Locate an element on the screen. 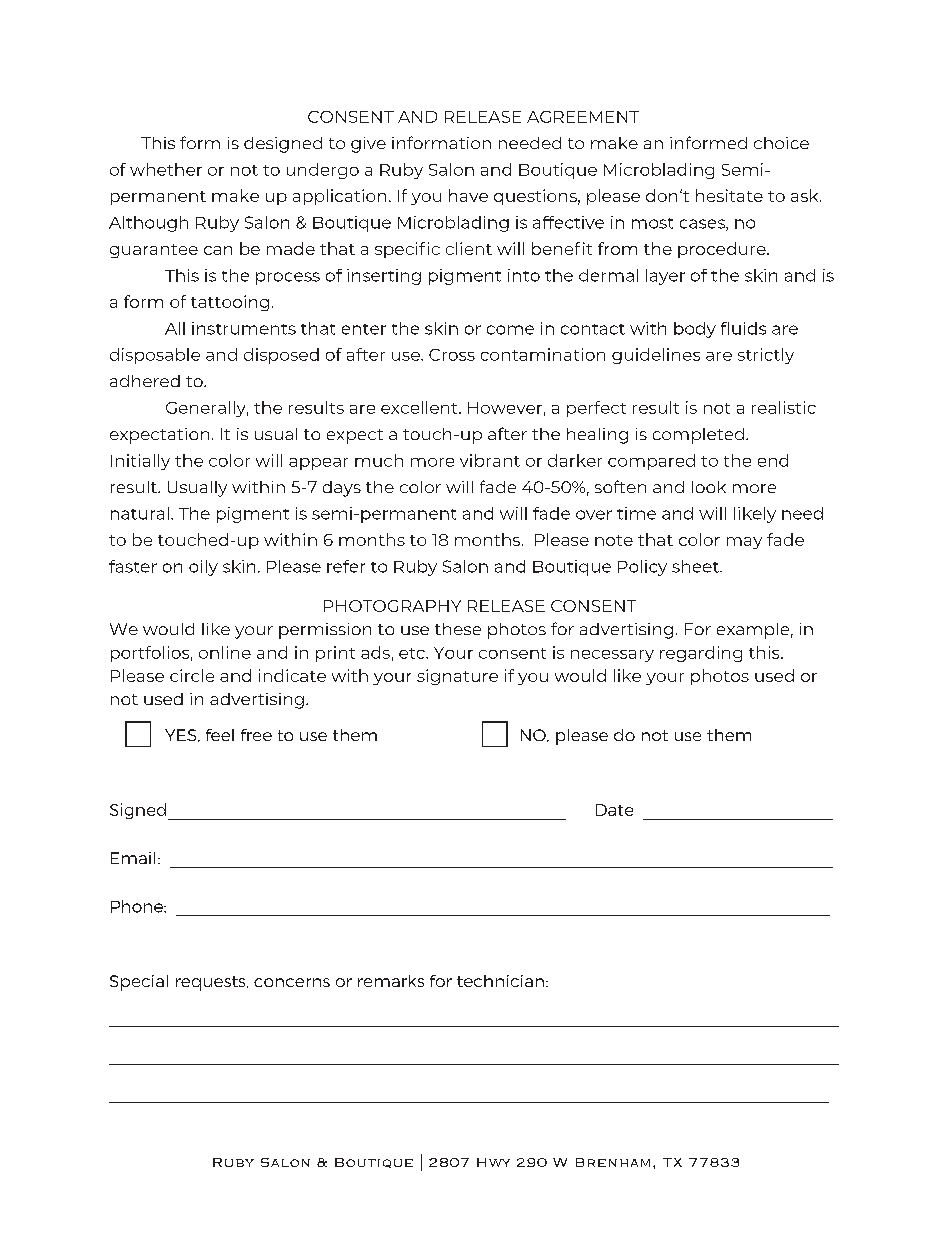  requests is located at coordinates (212, 983).
